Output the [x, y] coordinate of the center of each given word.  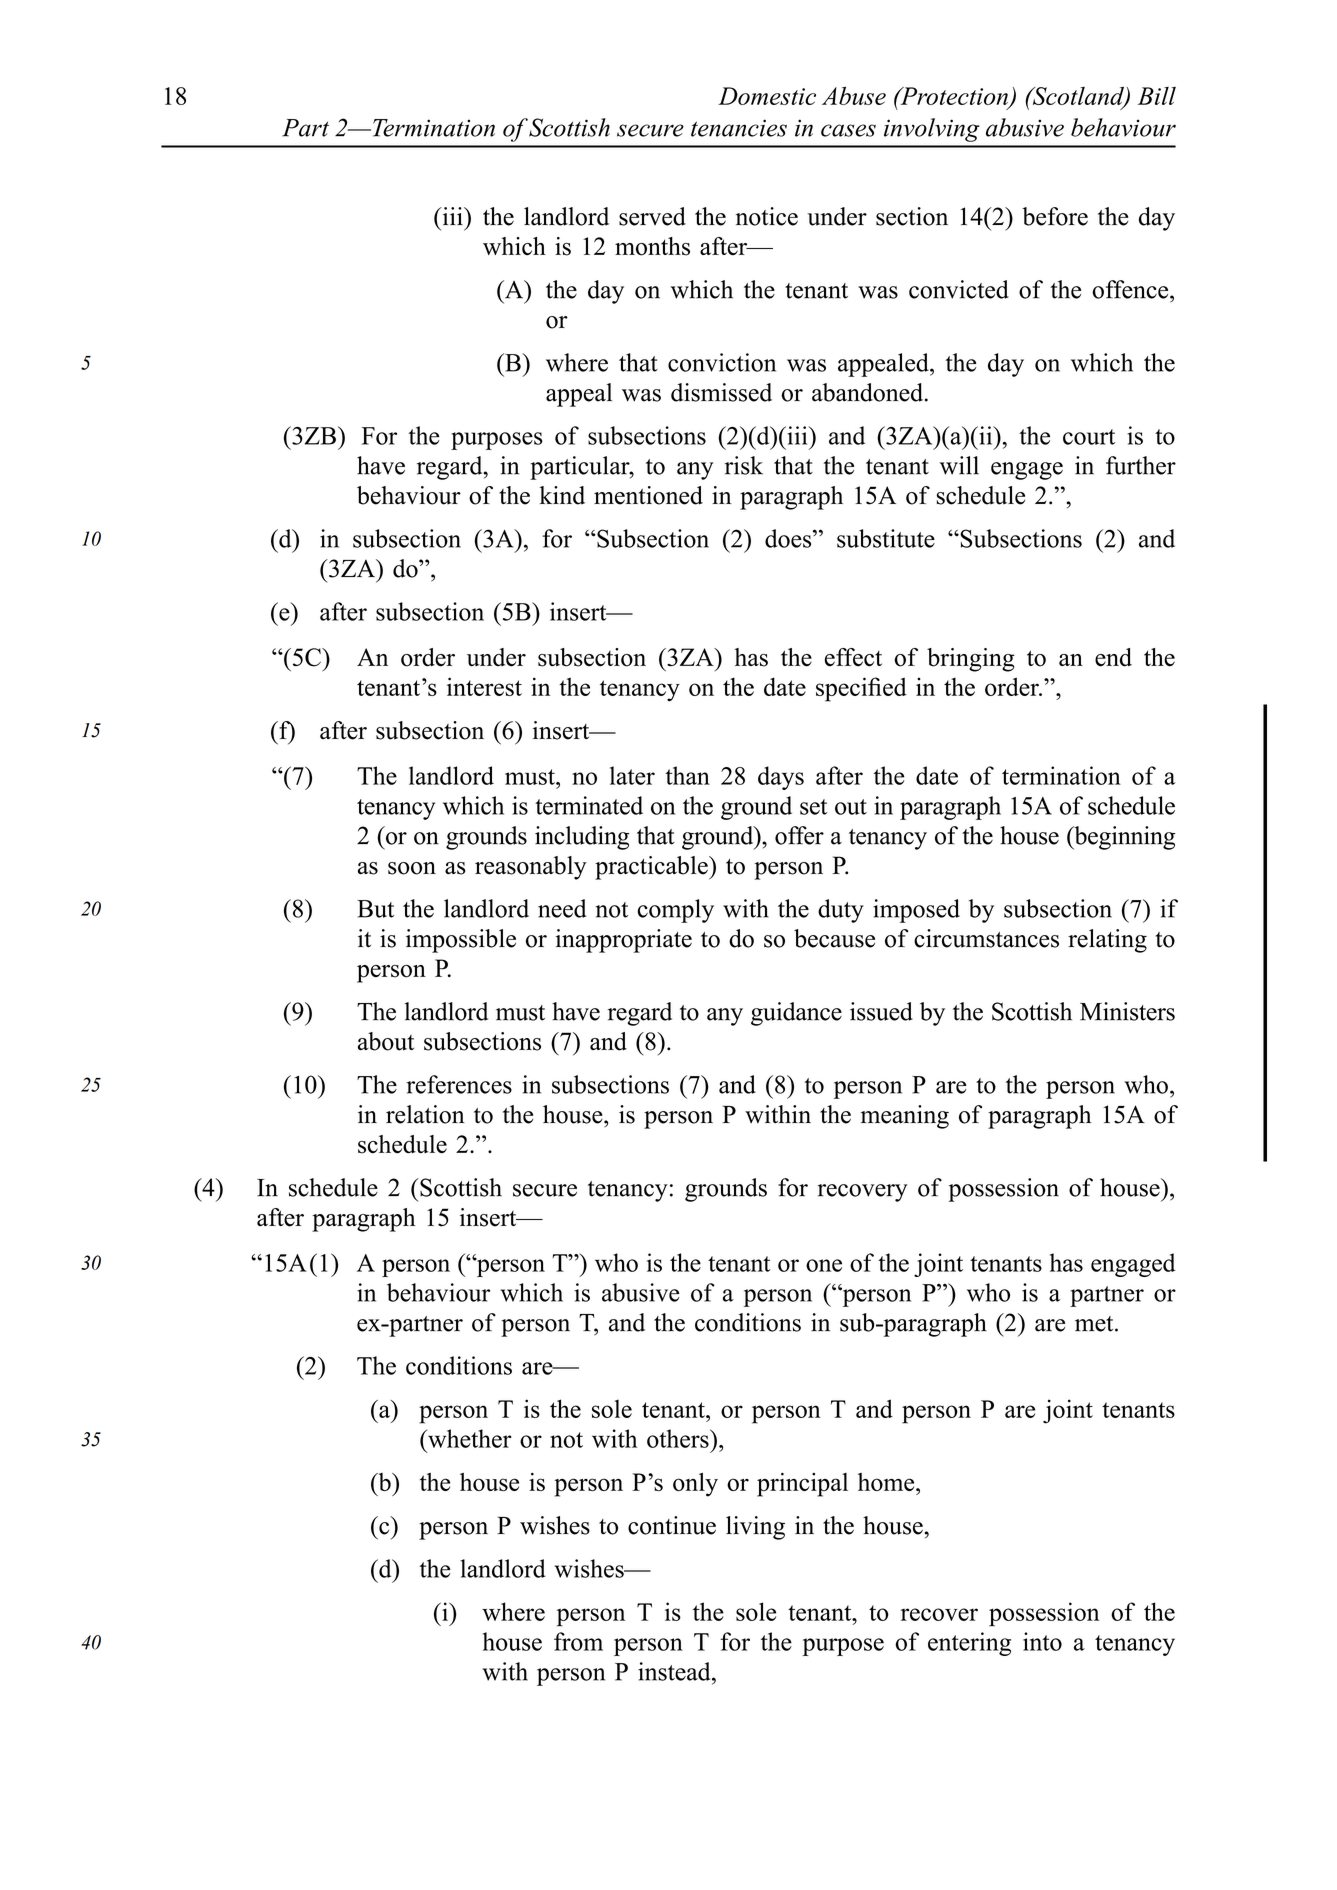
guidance [796, 1014]
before [1055, 216]
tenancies [739, 128]
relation [425, 1114]
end [1113, 657]
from [578, 1641]
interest [484, 686]
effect [853, 657]
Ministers [1127, 1011]
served [652, 216]
